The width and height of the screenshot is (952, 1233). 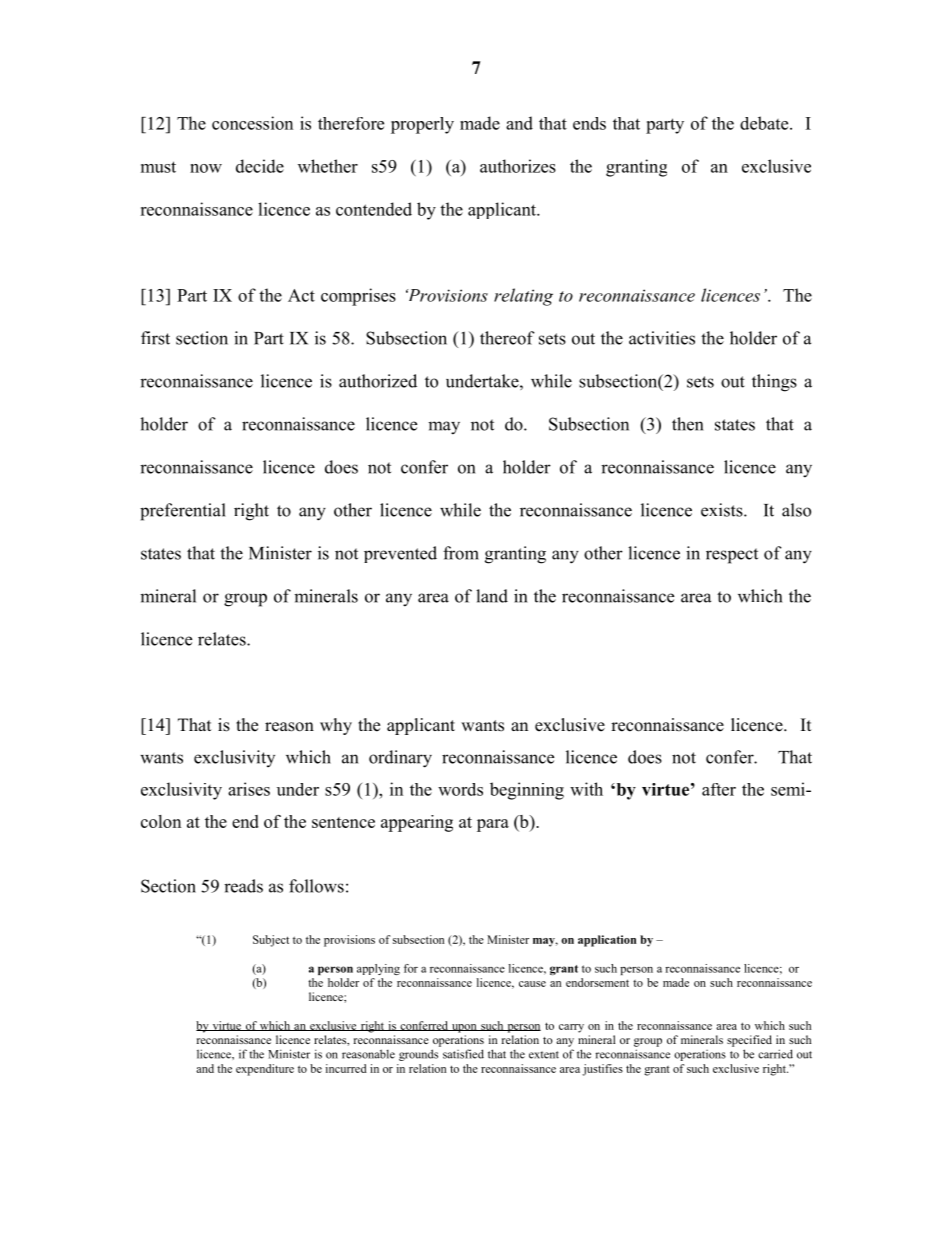 What do you see at coordinates (749, 1041) in the screenshot?
I see `specified` at bounding box center [749, 1041].
